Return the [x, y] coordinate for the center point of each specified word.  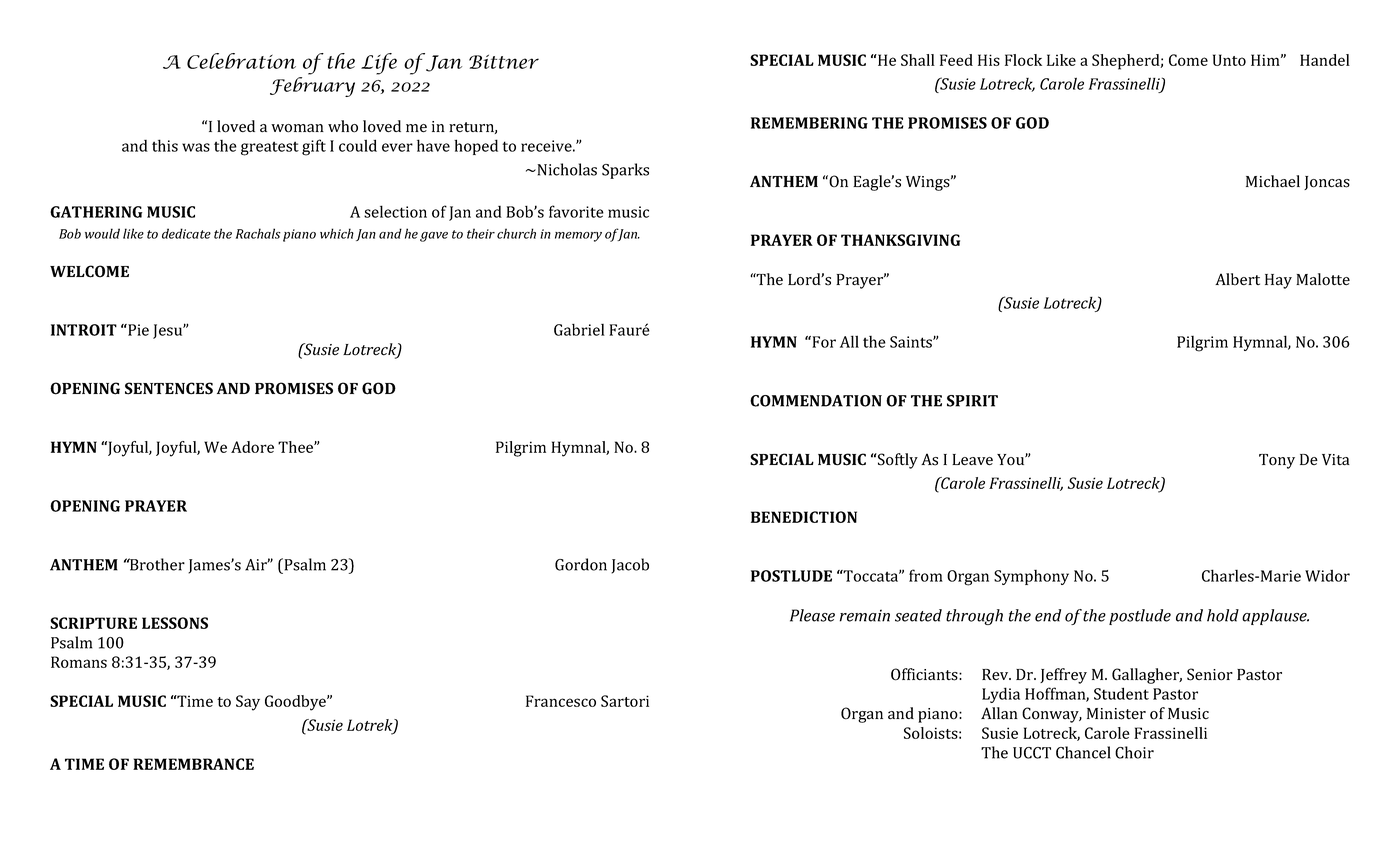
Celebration [241, 61]
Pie [137, 330]
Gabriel [579, 330]
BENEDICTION [804, 517]
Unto [1229, 60]
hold [1223, 615]
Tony [1277, 461]
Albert [1237, 279]
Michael [1273, 181]
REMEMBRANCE [193, 764]
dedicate [186, 233]
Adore [252, 447]
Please [812, 615]
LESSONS [175, 623]
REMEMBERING [809, 123]
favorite [576, 211]
